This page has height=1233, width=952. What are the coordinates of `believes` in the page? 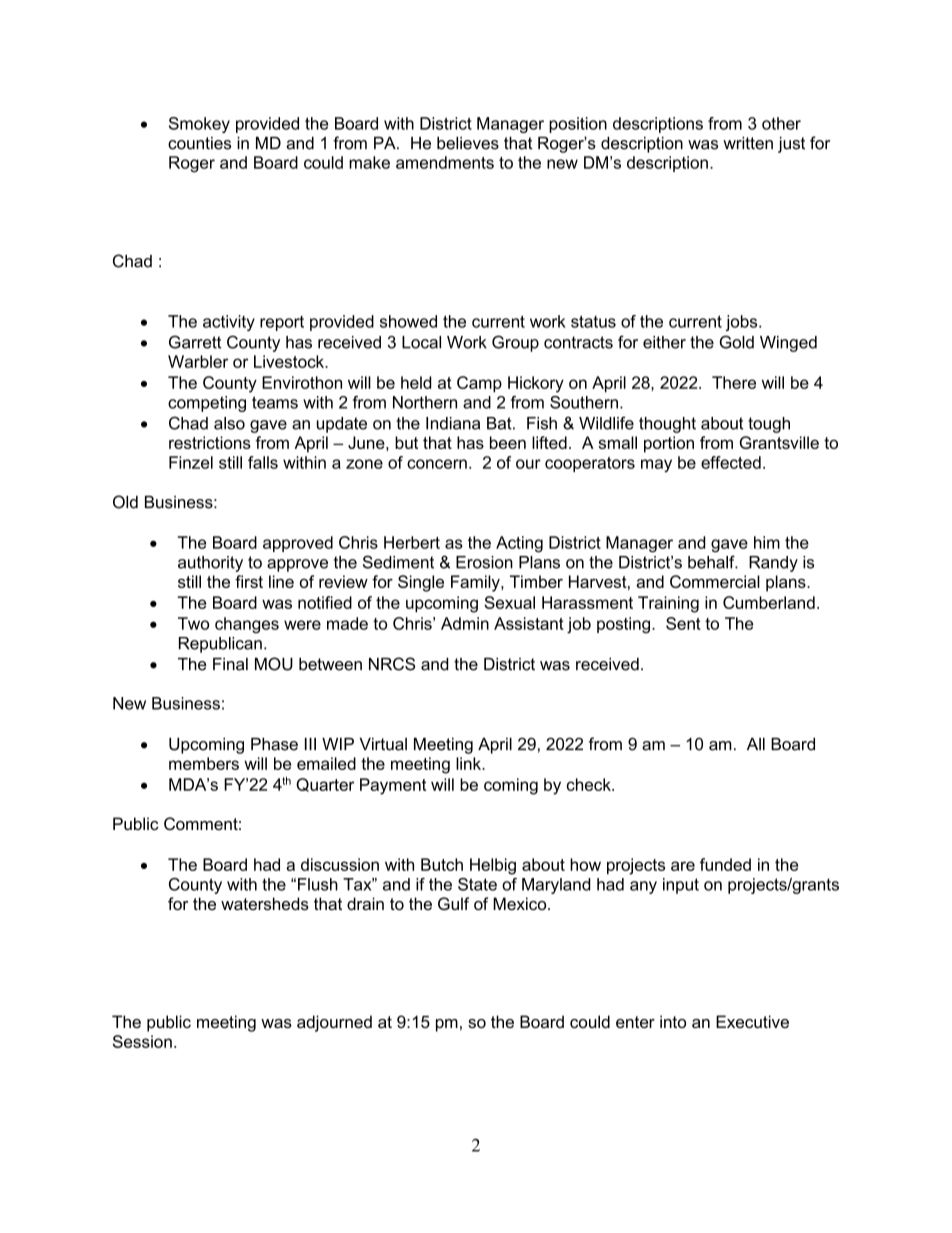 It's located at (468, 143).
